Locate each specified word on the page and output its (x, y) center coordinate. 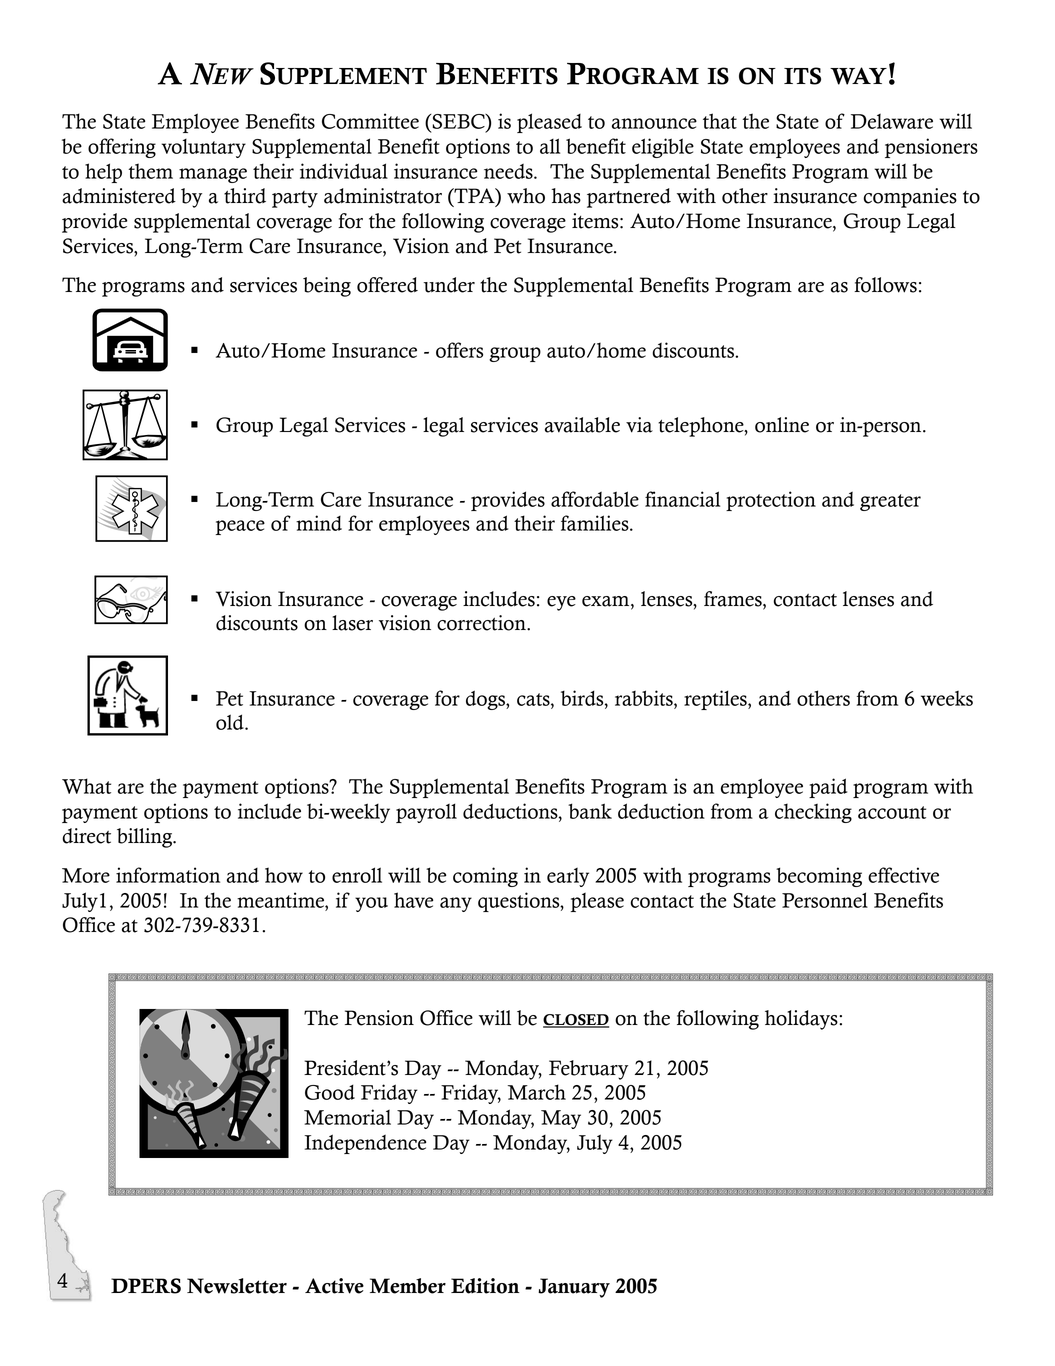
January (574, 1288)
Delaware (892, 121)
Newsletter (237, 1286)
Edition (485, 1286)
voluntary (203, 148)
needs (509, 171)
